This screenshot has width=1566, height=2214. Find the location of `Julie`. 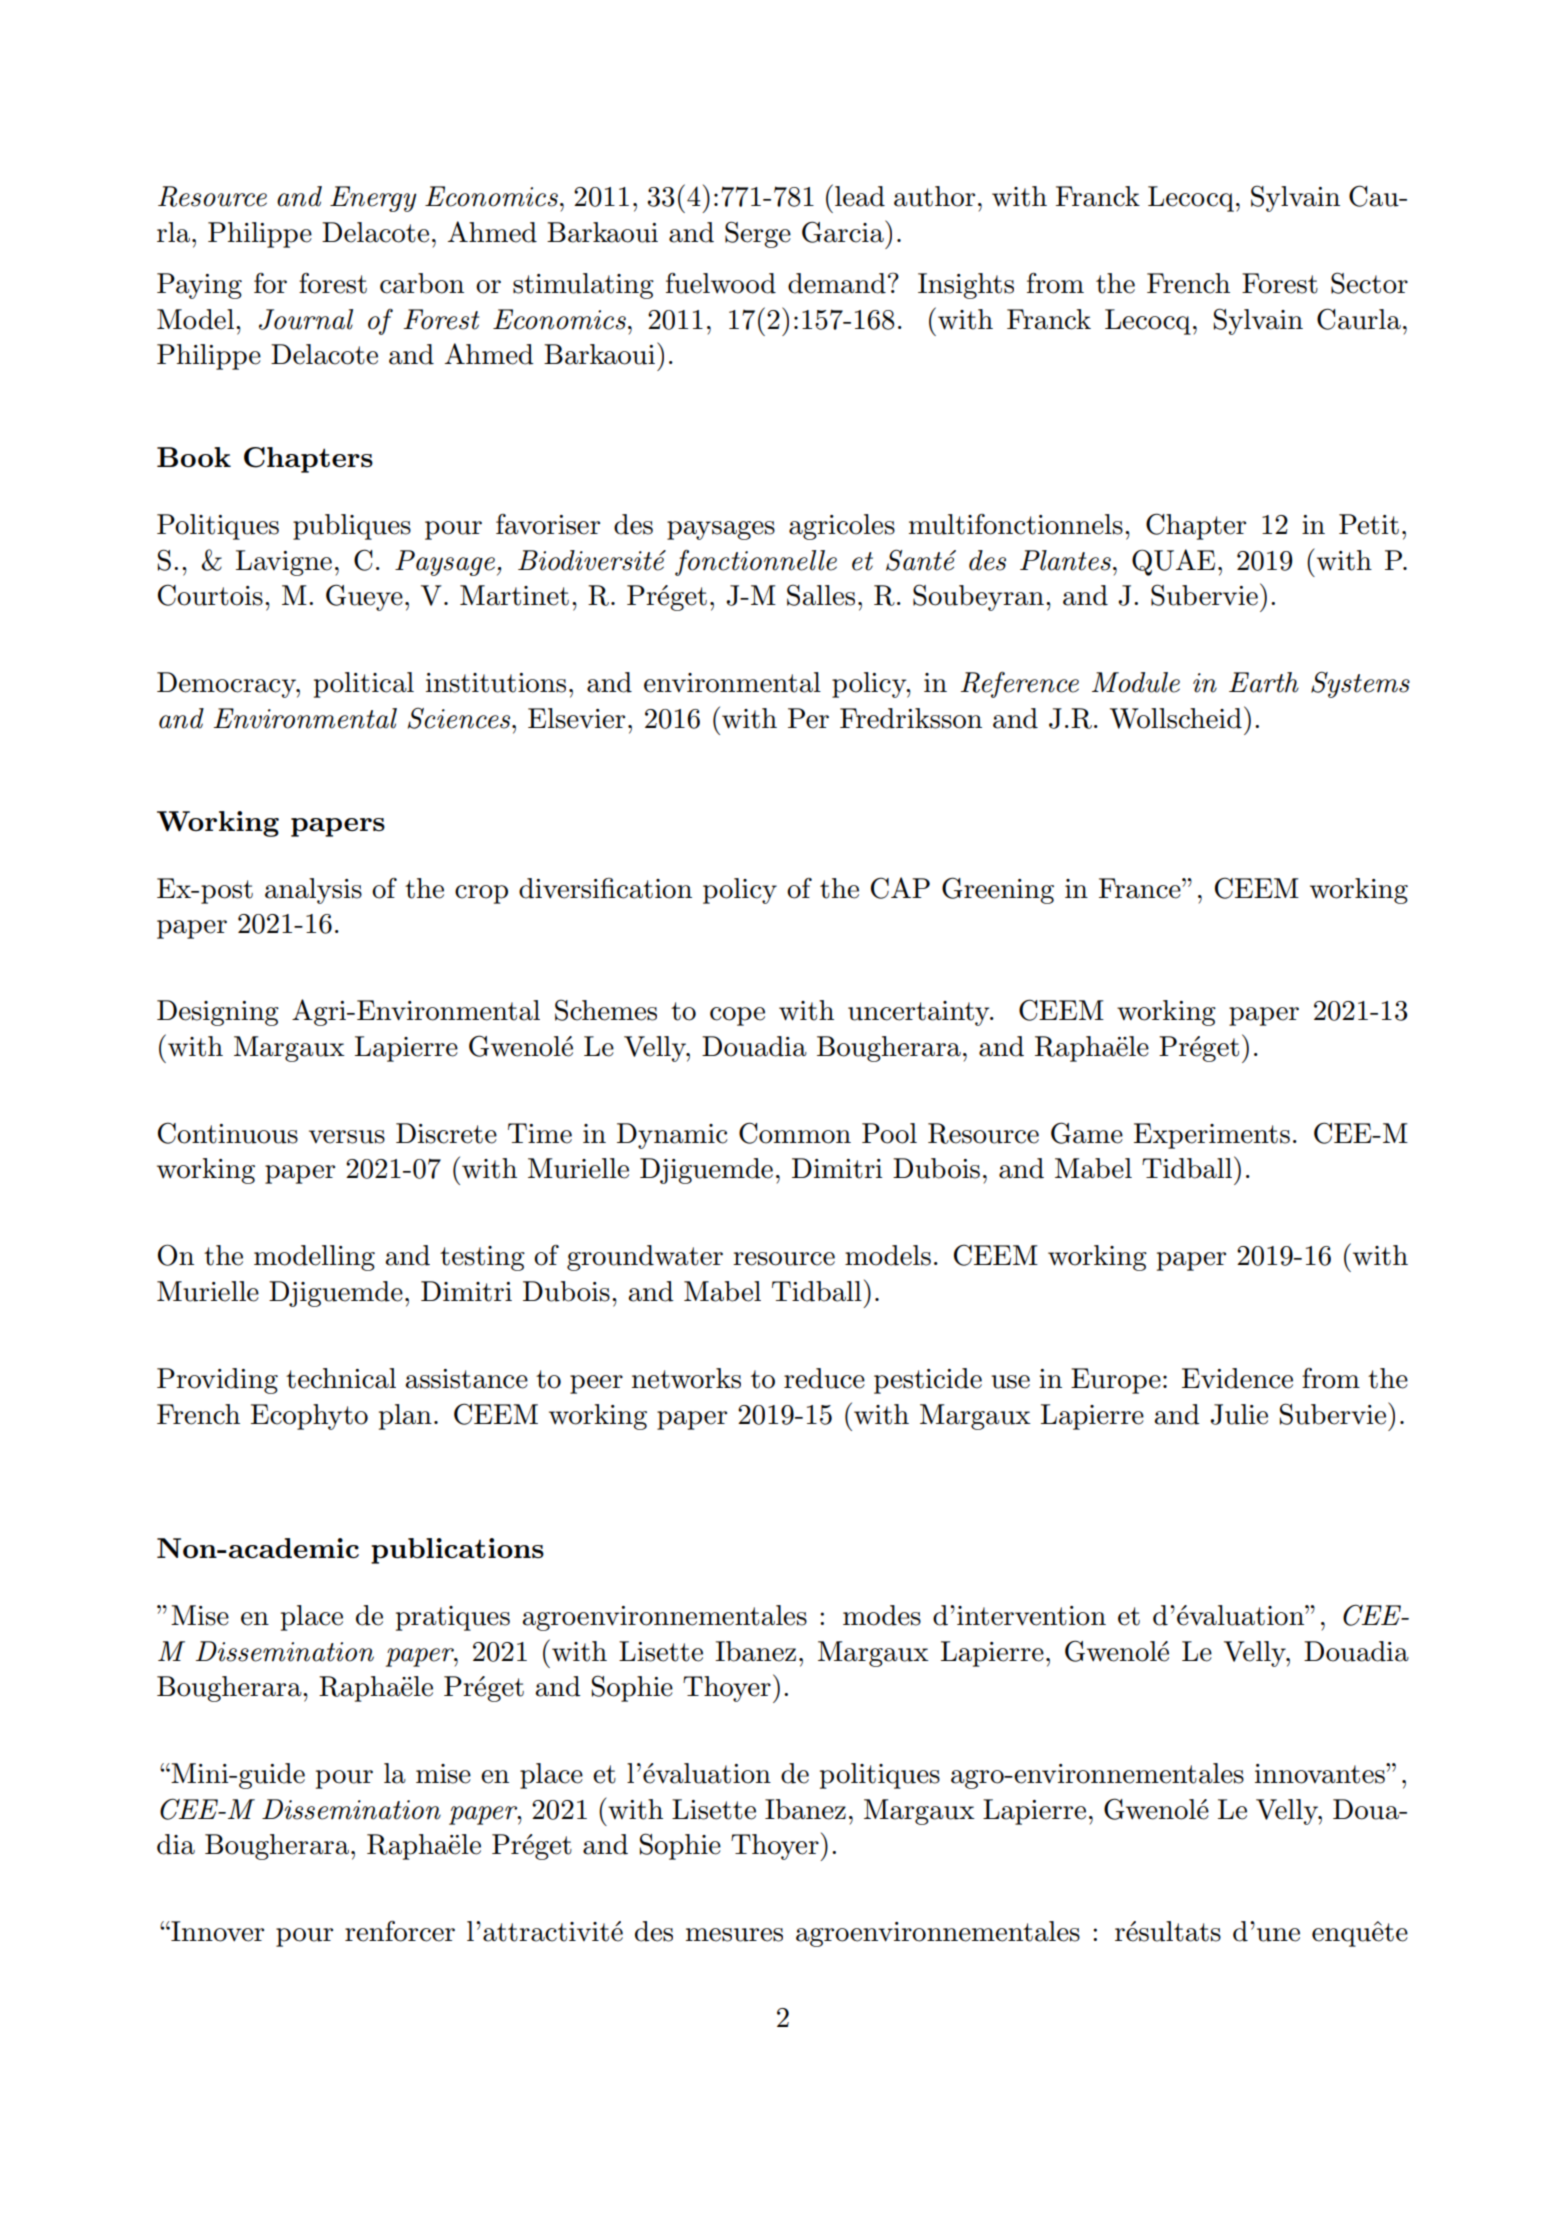

Julie is located at coordinates (1239, 1414).
